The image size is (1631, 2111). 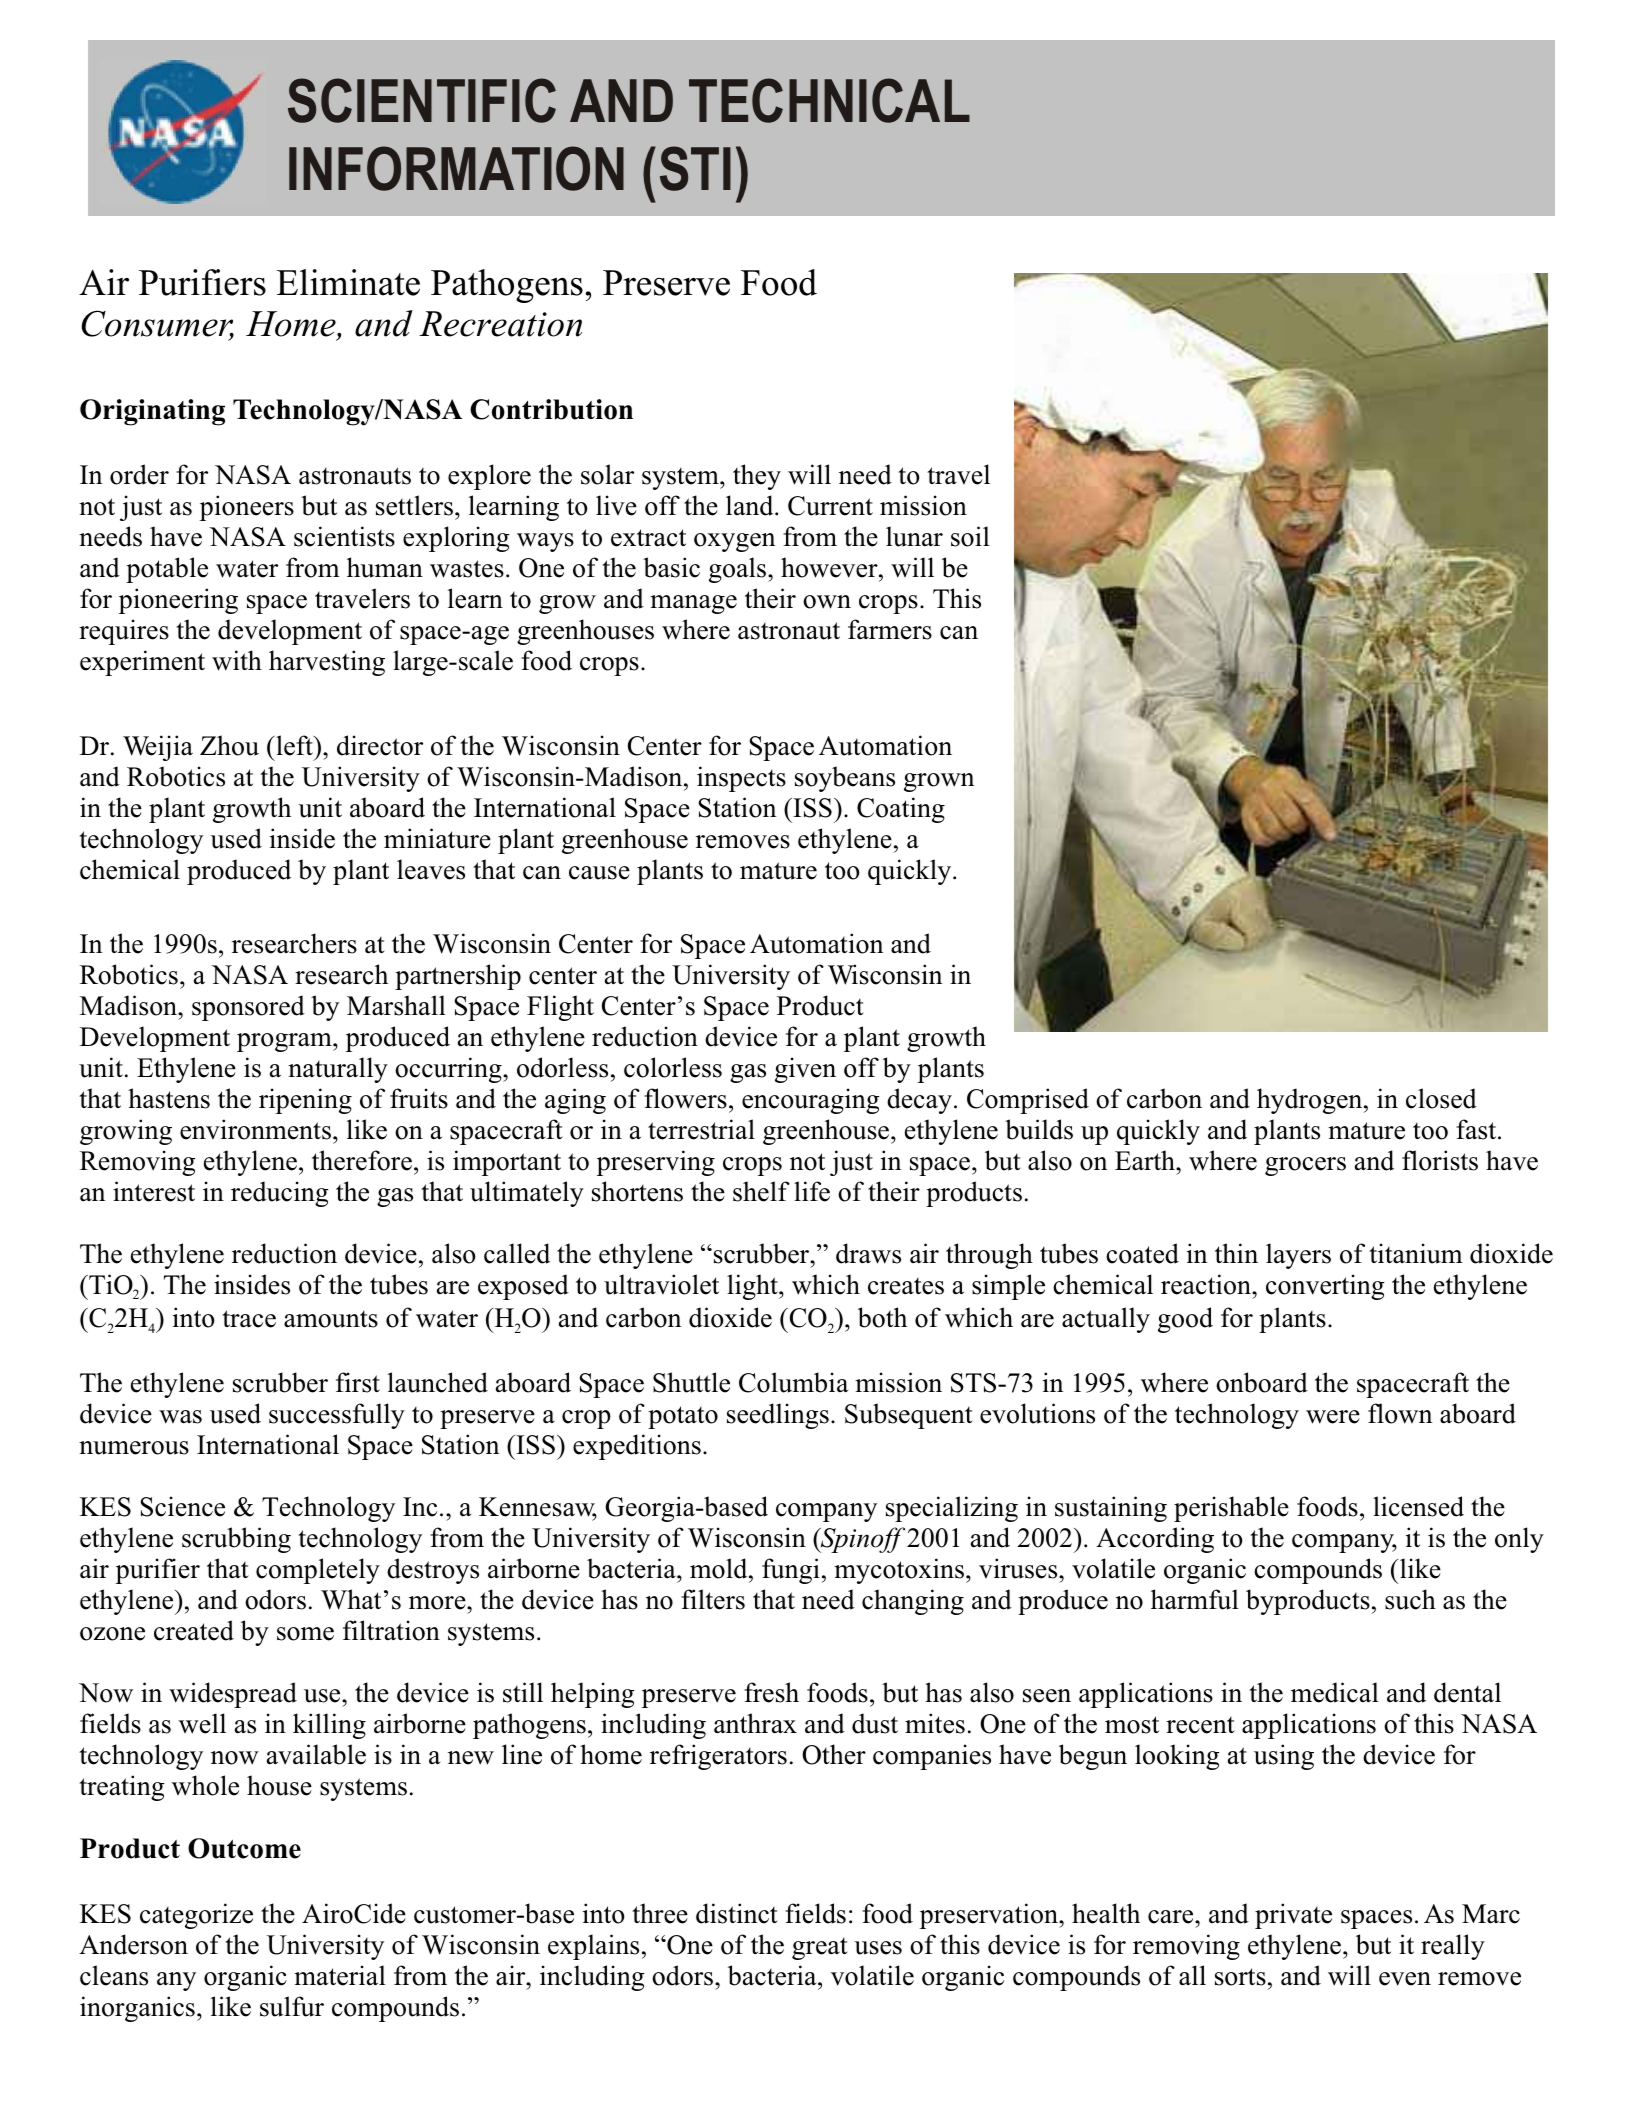 I want to click on with, so click(x=237, y=660).
